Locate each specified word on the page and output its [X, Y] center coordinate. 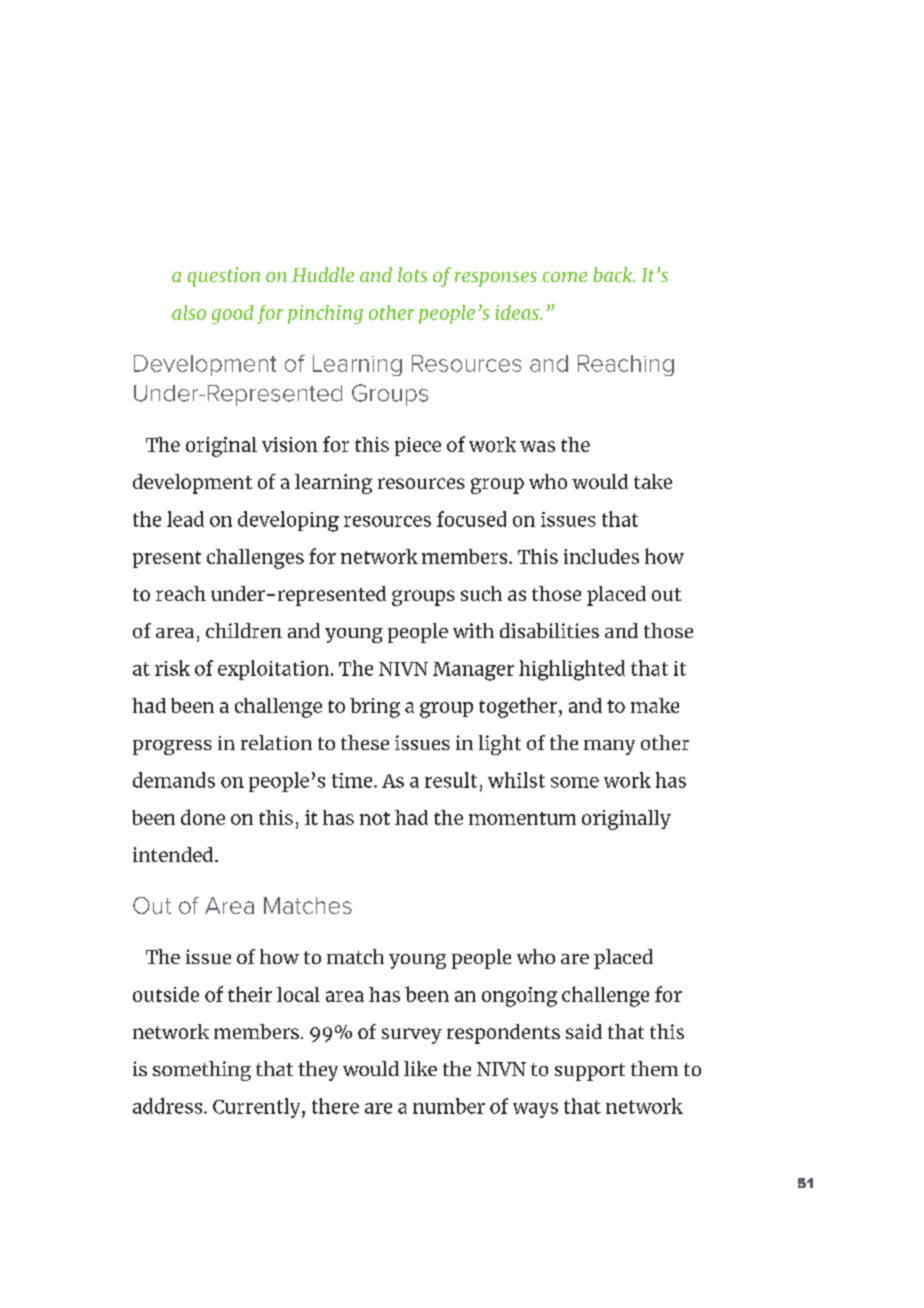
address [169, 1106]
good [233, 314]
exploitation [273, 670]
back [614, 274]
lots [412, 274]
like [420, 1068]
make [655, 705]
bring [375, 708]
